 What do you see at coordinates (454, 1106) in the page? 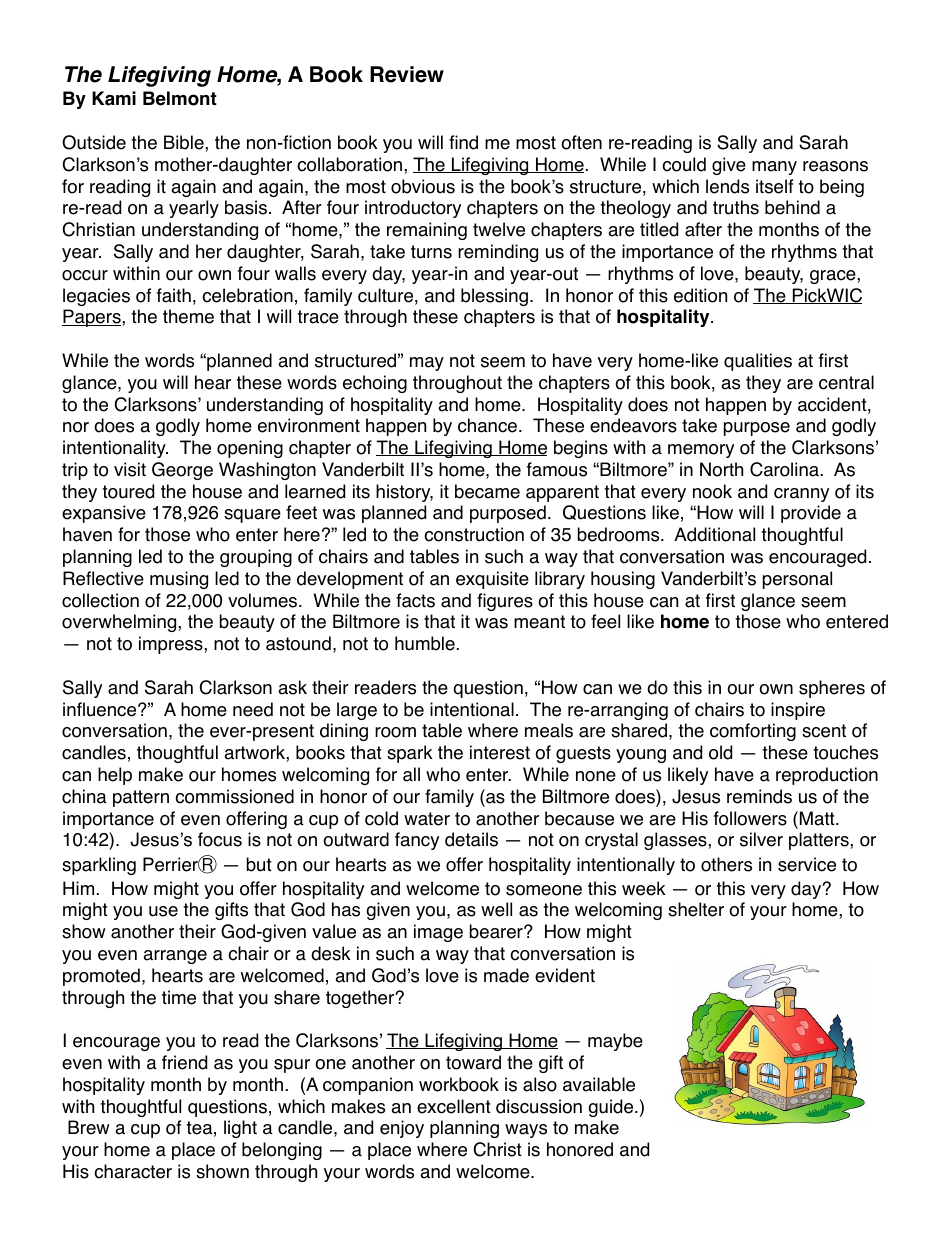
I see `excellent` at bounding box center [454, 1106].
